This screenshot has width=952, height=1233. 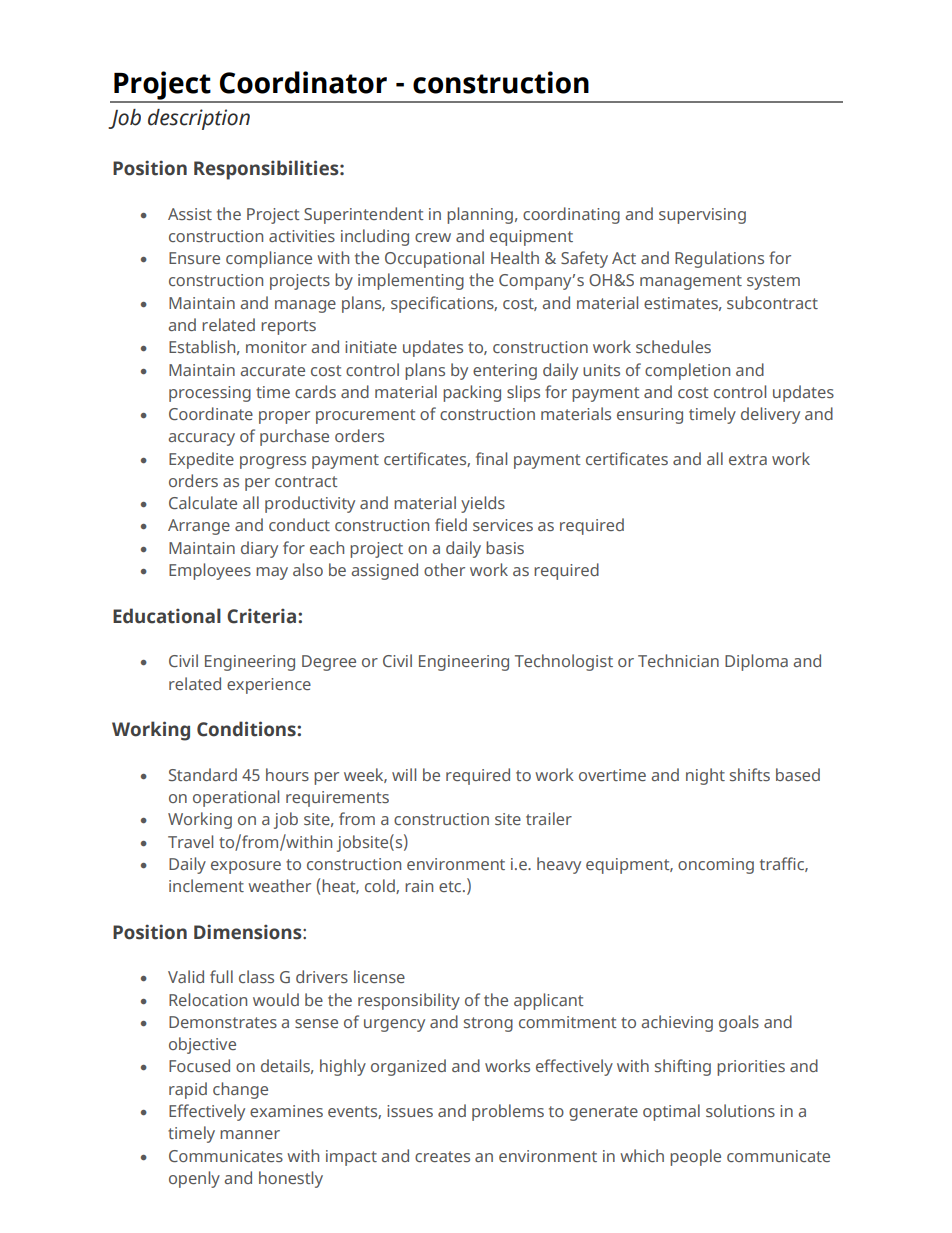 I want to click on description, so click(x=199, y=119).
